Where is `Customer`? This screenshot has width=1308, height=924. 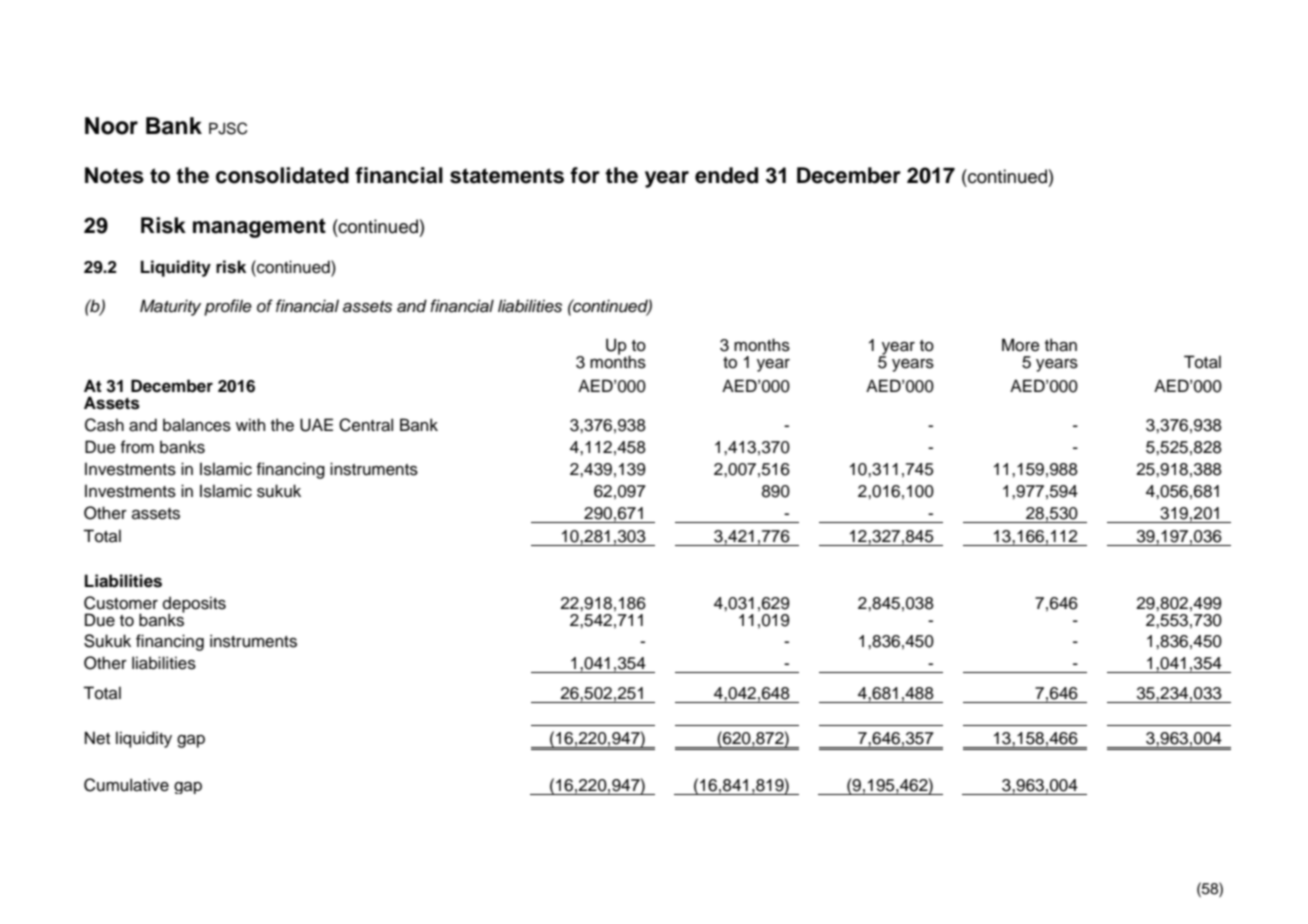 Customer is located at coordinates (121, 603).
